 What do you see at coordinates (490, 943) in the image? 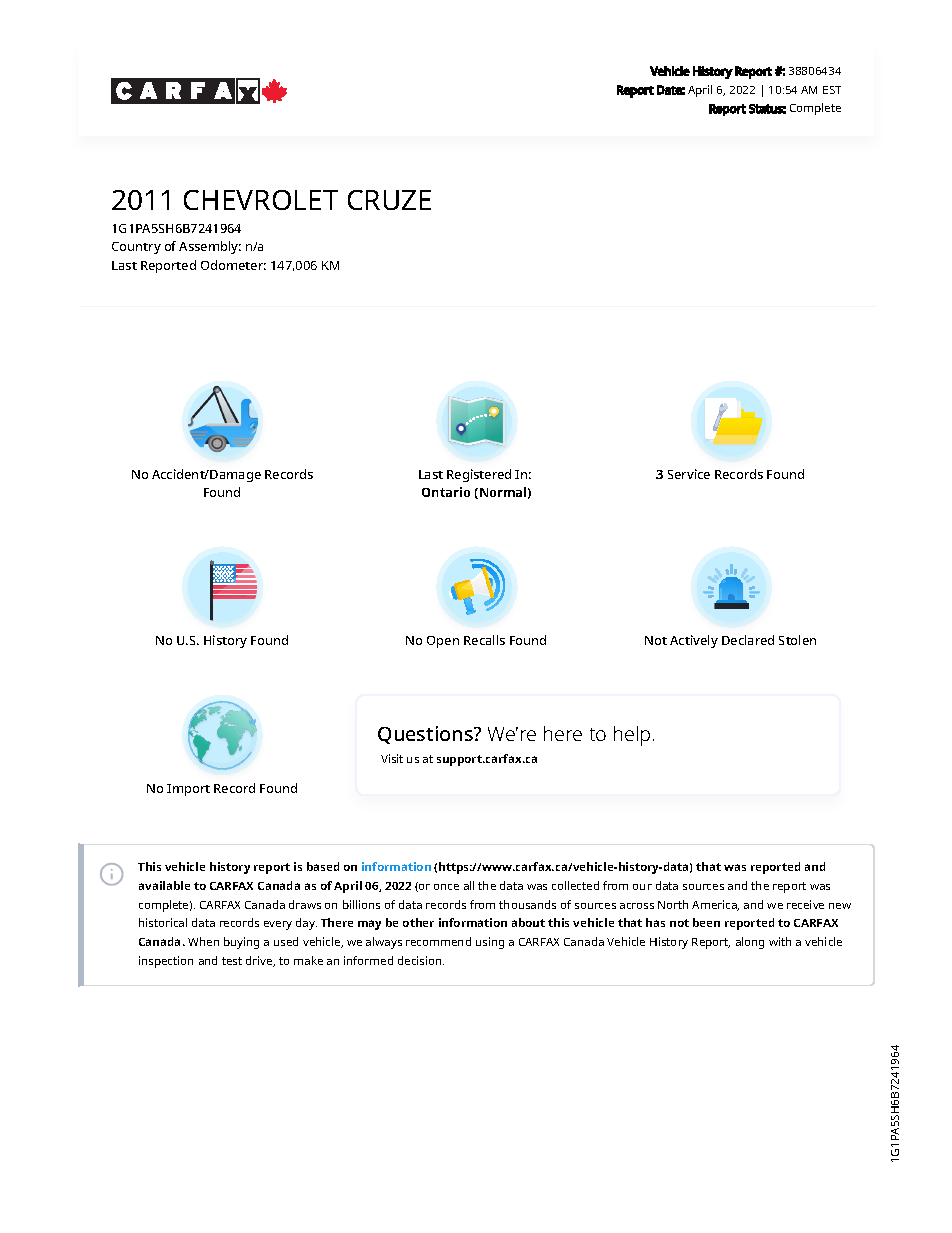
I see `using` at bounding box center [490, 943].
